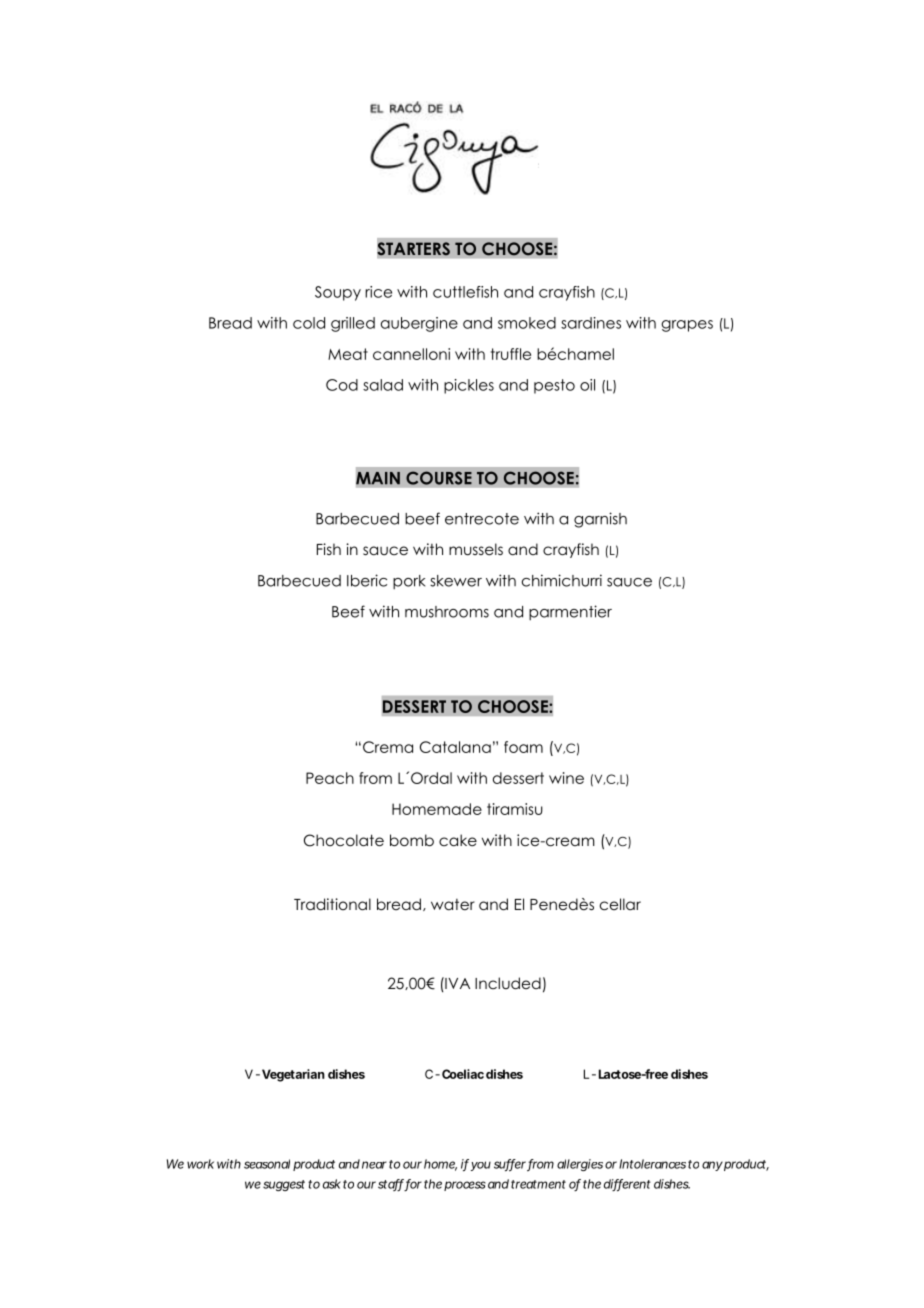 Image resolution: width=924 pixels, height=1308 pixels. Describe the element at coordinates (456, 581) in the screenshot. I see `skewer` at that location.
